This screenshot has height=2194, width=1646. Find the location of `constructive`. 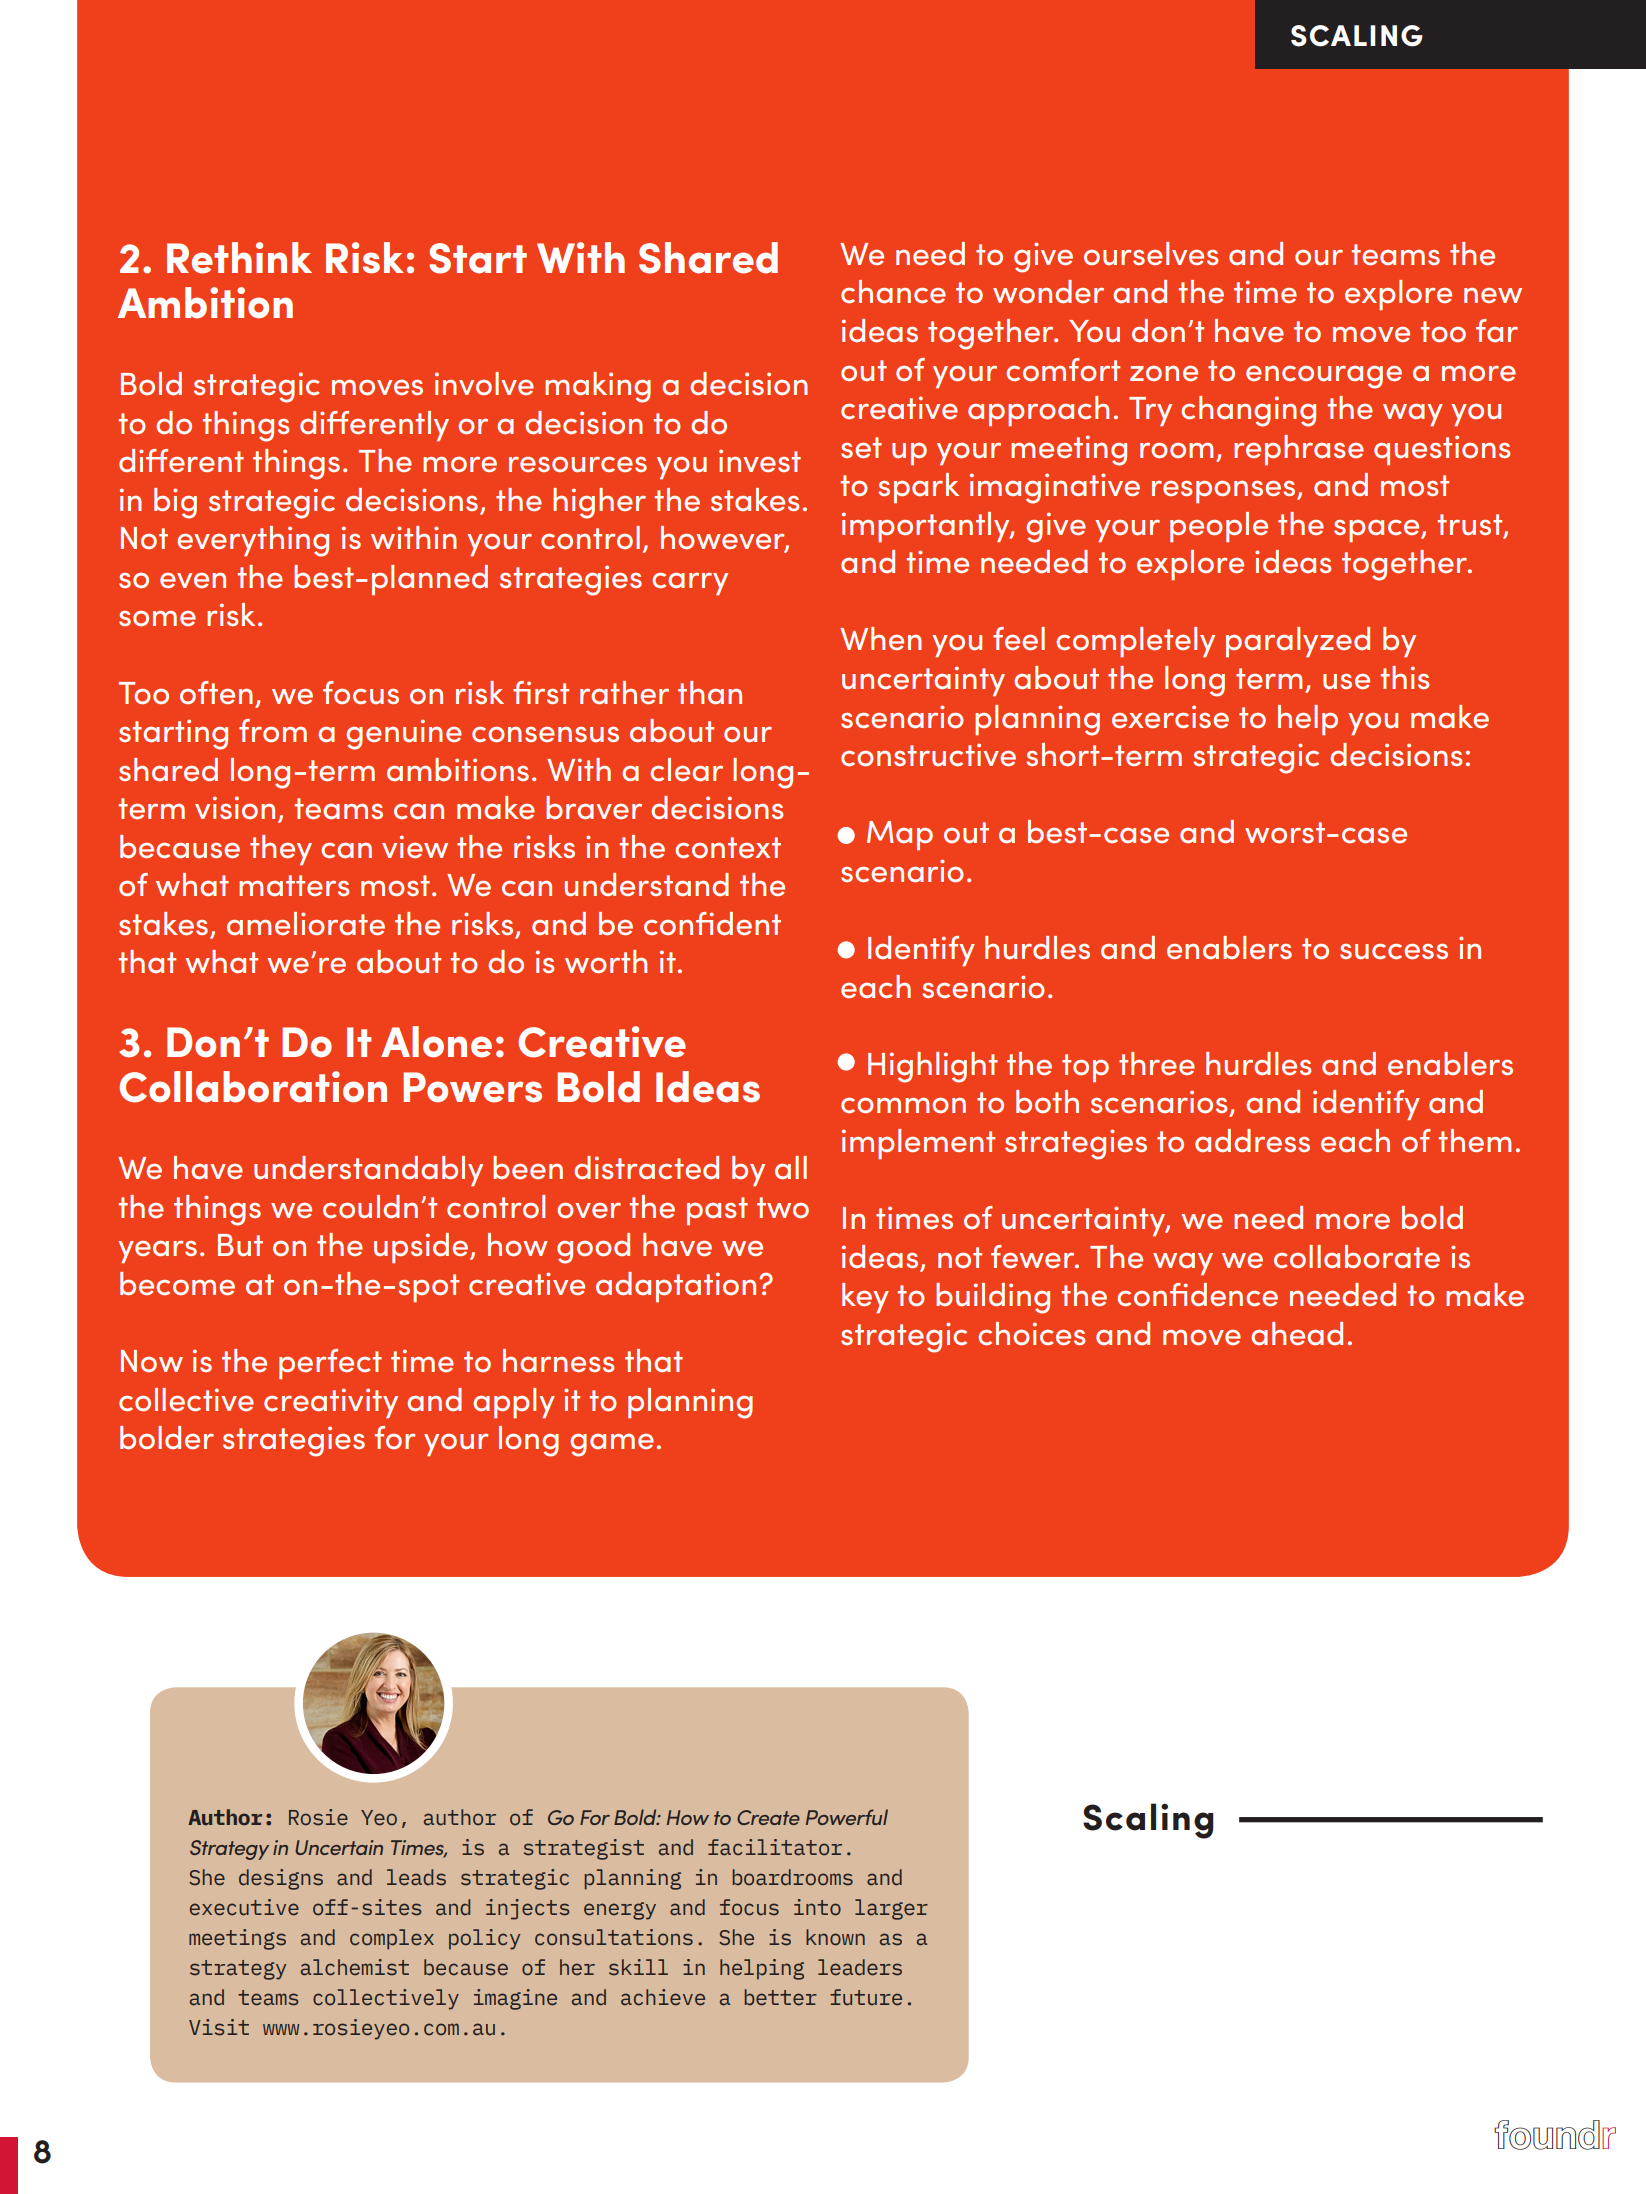

constructive is located at coordinates (928, 754).
